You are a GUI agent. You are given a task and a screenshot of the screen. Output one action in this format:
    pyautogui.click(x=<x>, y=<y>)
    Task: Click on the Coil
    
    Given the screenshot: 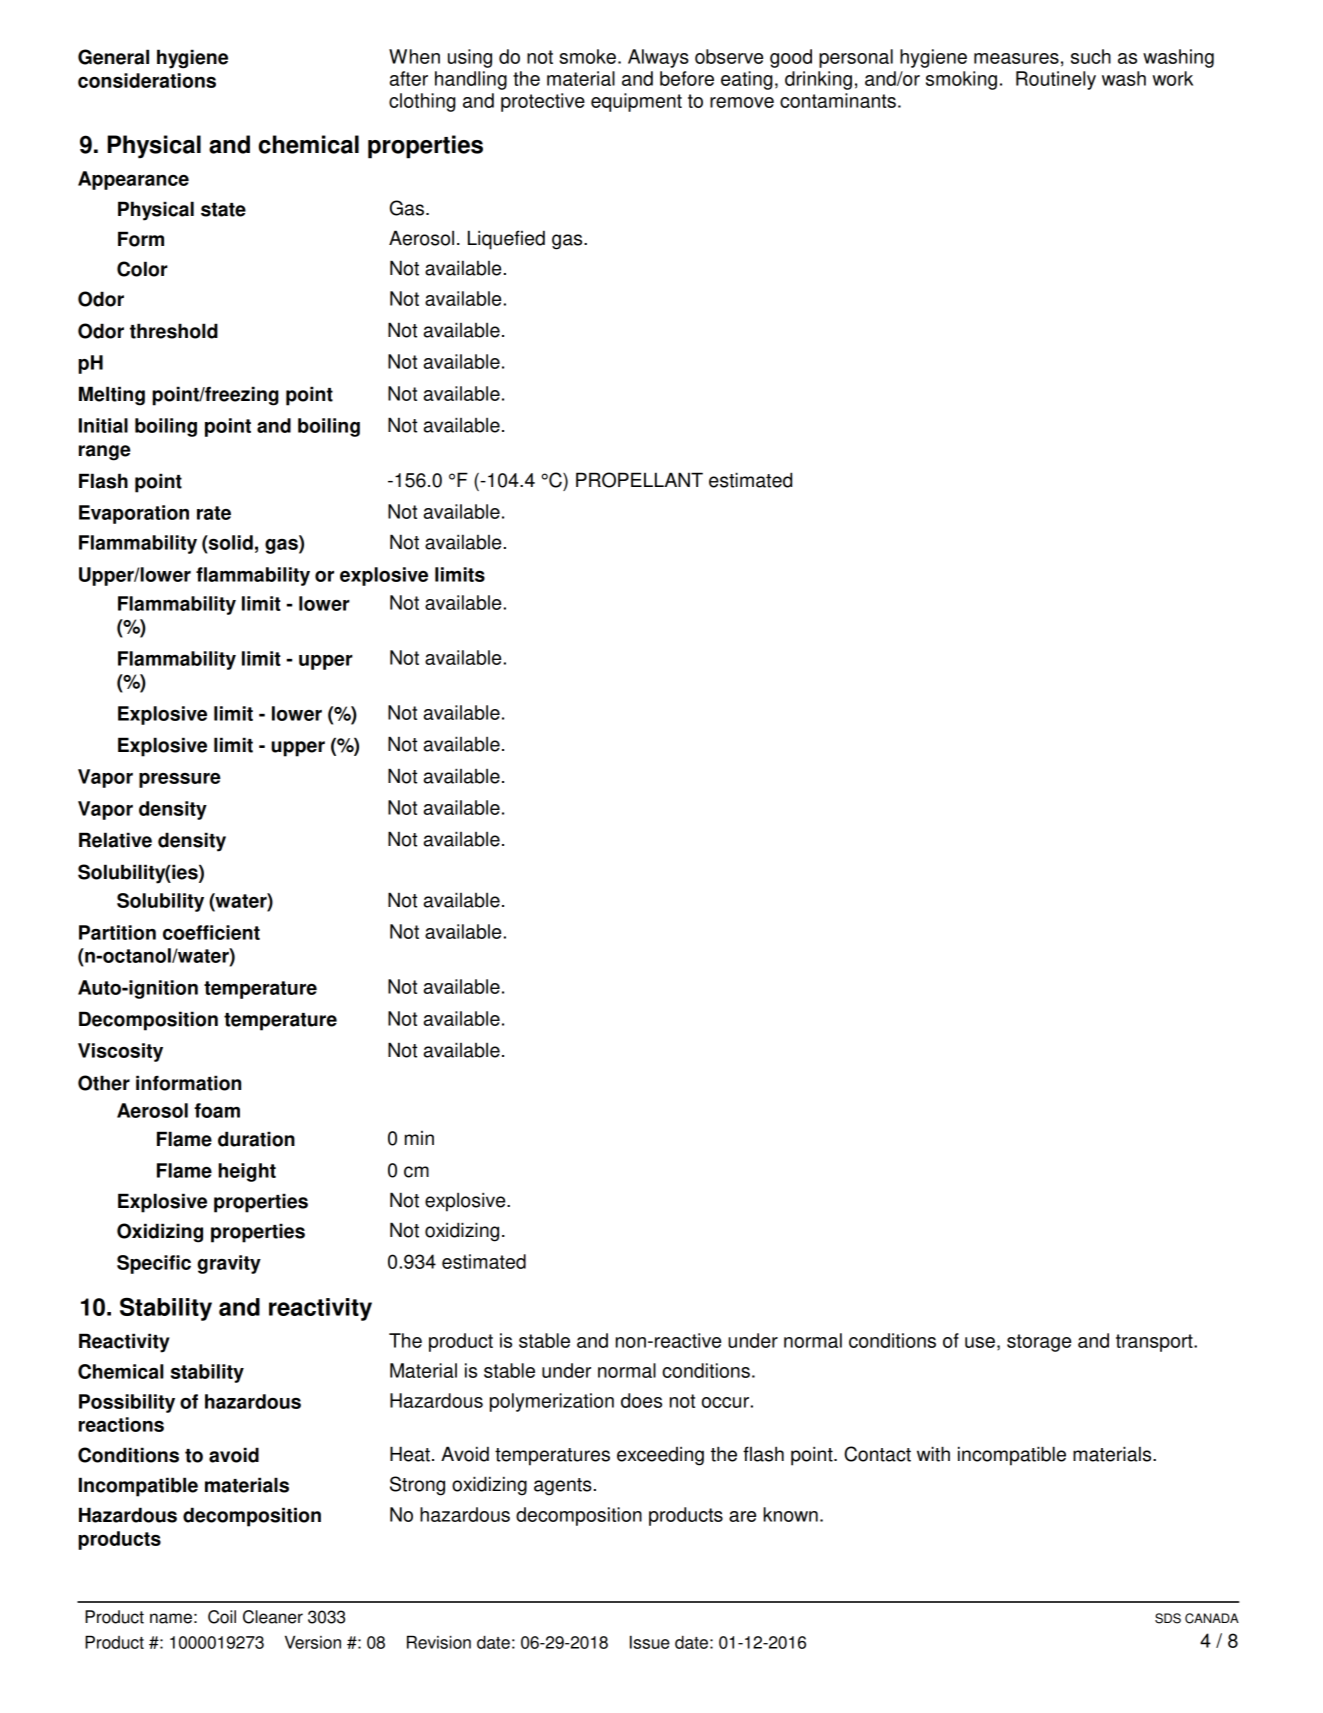 What is the action you would take?
    pyautogui.click(x=222, y=1617)
